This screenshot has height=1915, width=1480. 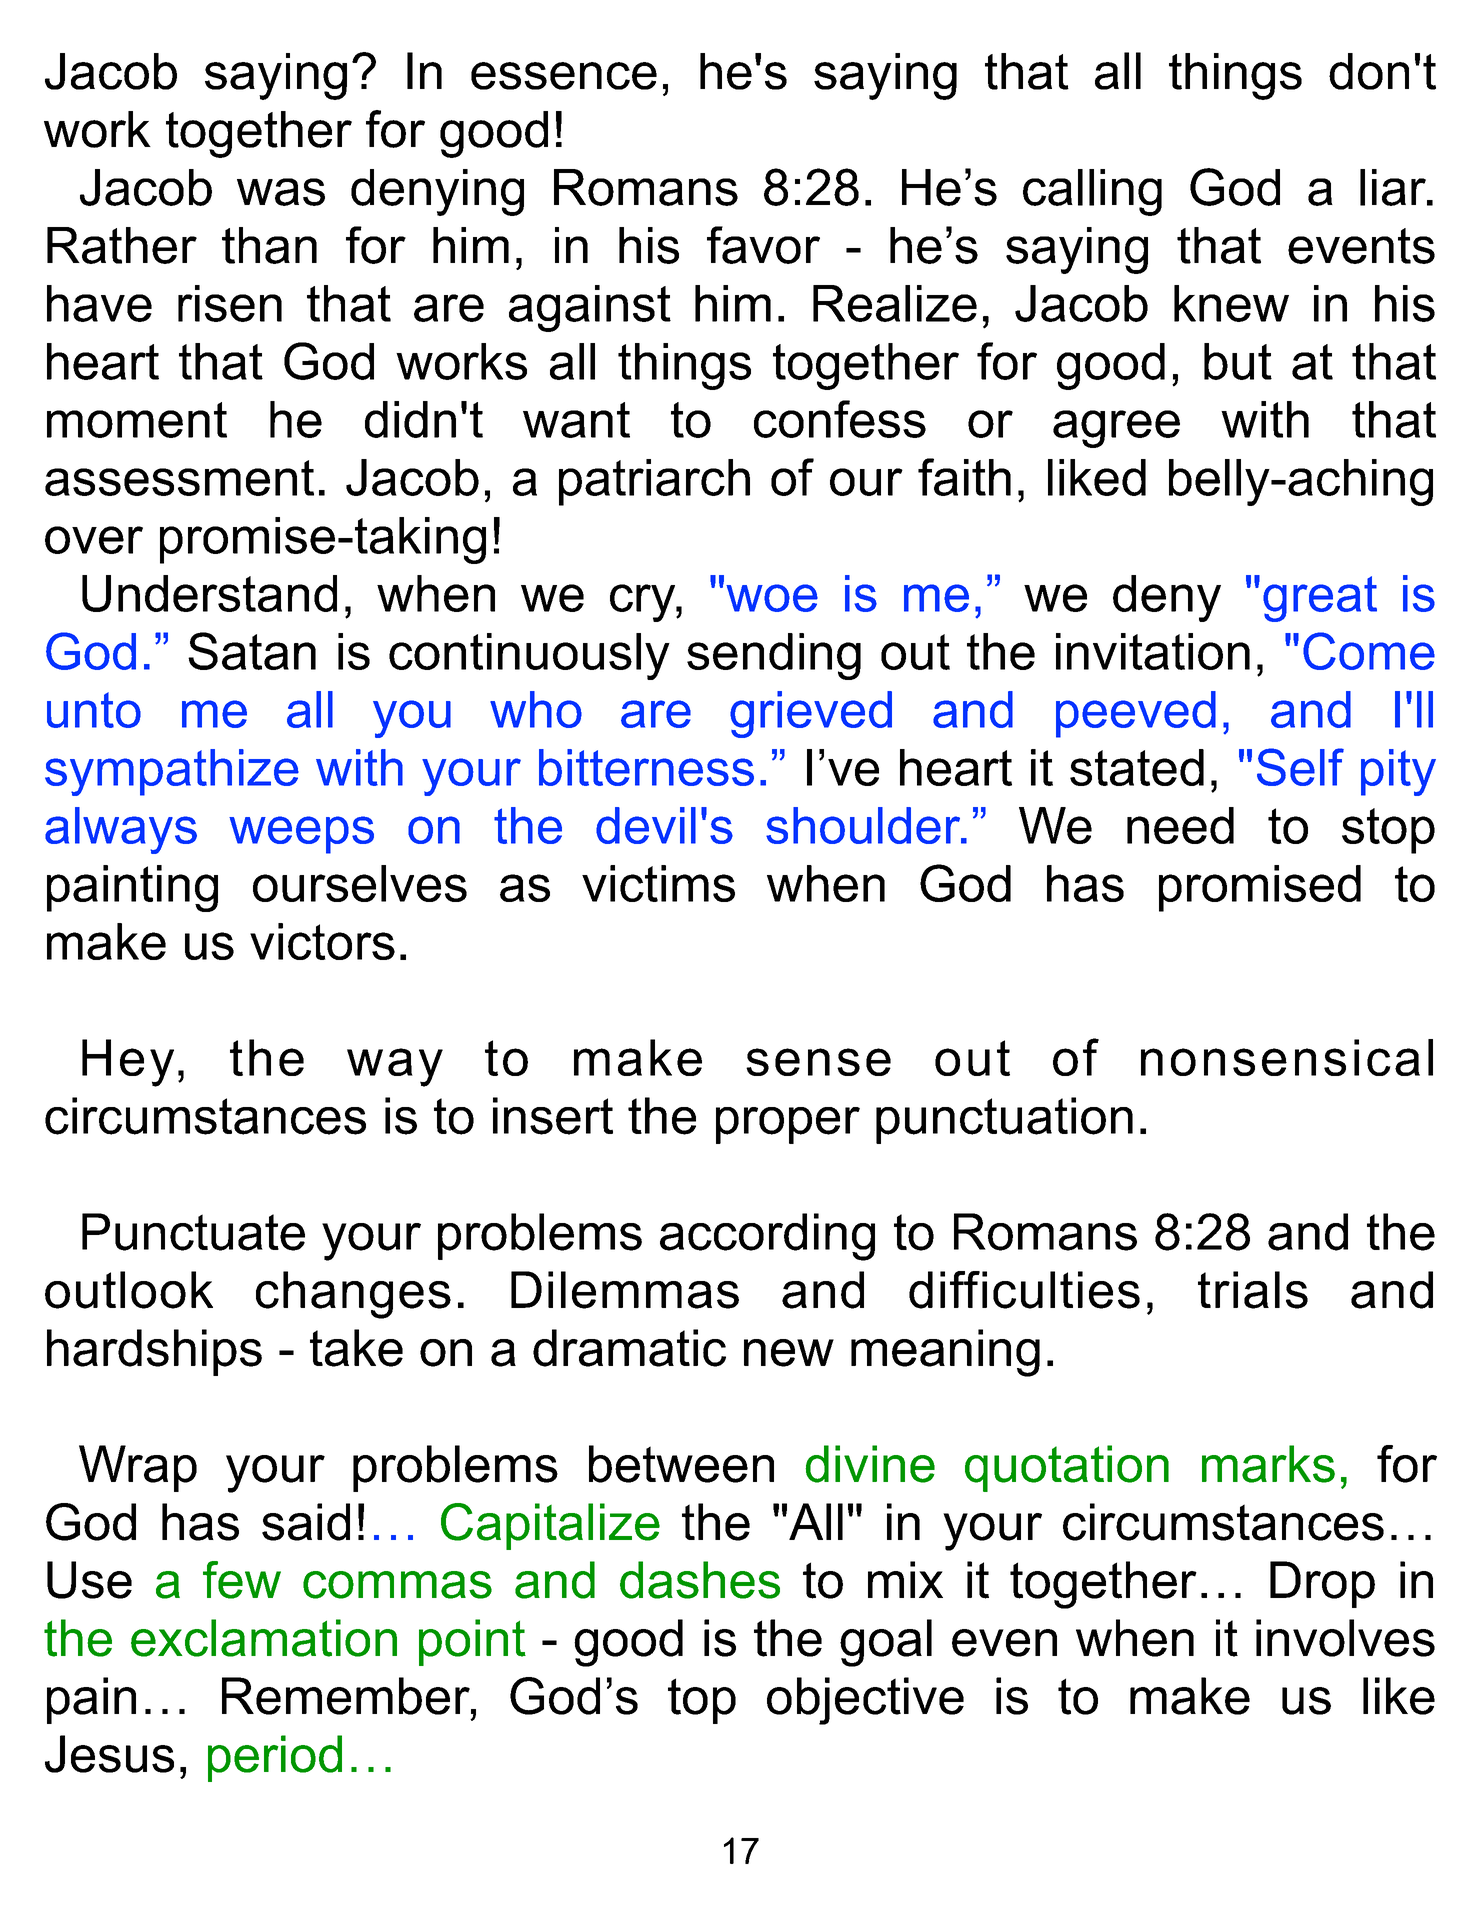 I want to click on victims, so click(x=658, y=883).
